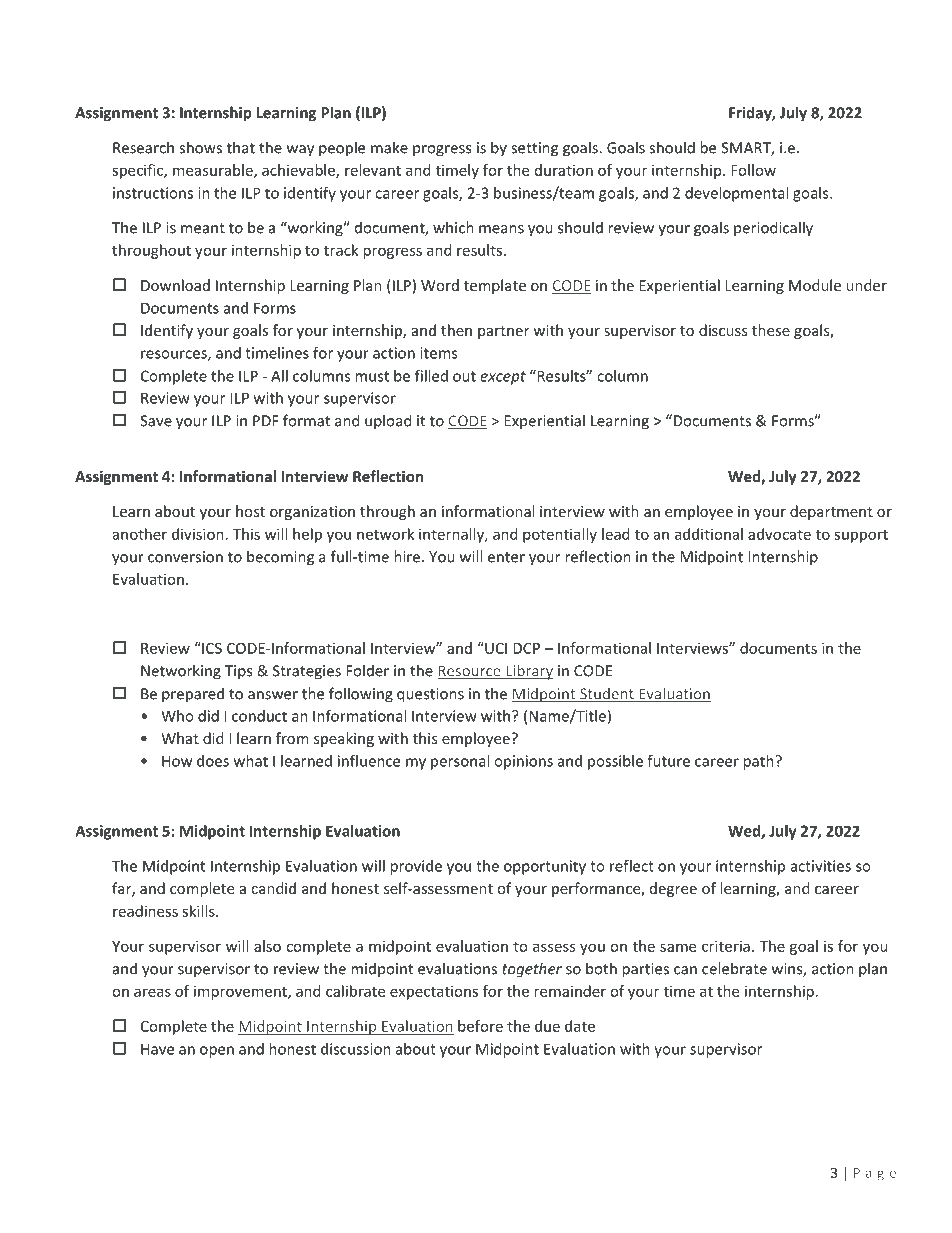 This page has width=952, height=1233. What do you see at coordinates (736, 194) in the page?
I see `developmental` at bounding box center [736, 194].
